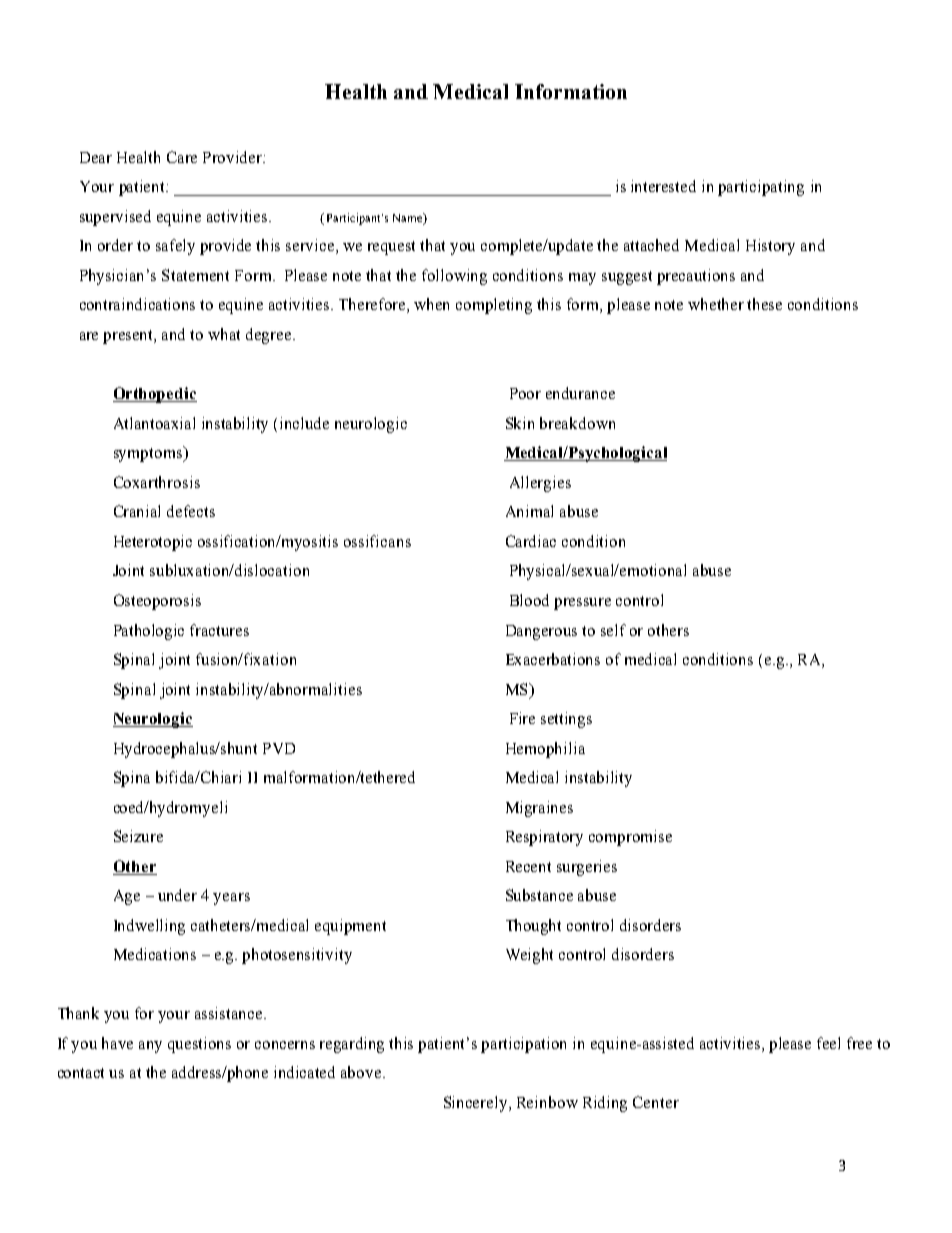 Image resolution: width=952 pixels, height=1233 pixels. What do you see at coordinates (528, 866) in the screenshot?
I see `Recent` at bounding box center [528, 866].
